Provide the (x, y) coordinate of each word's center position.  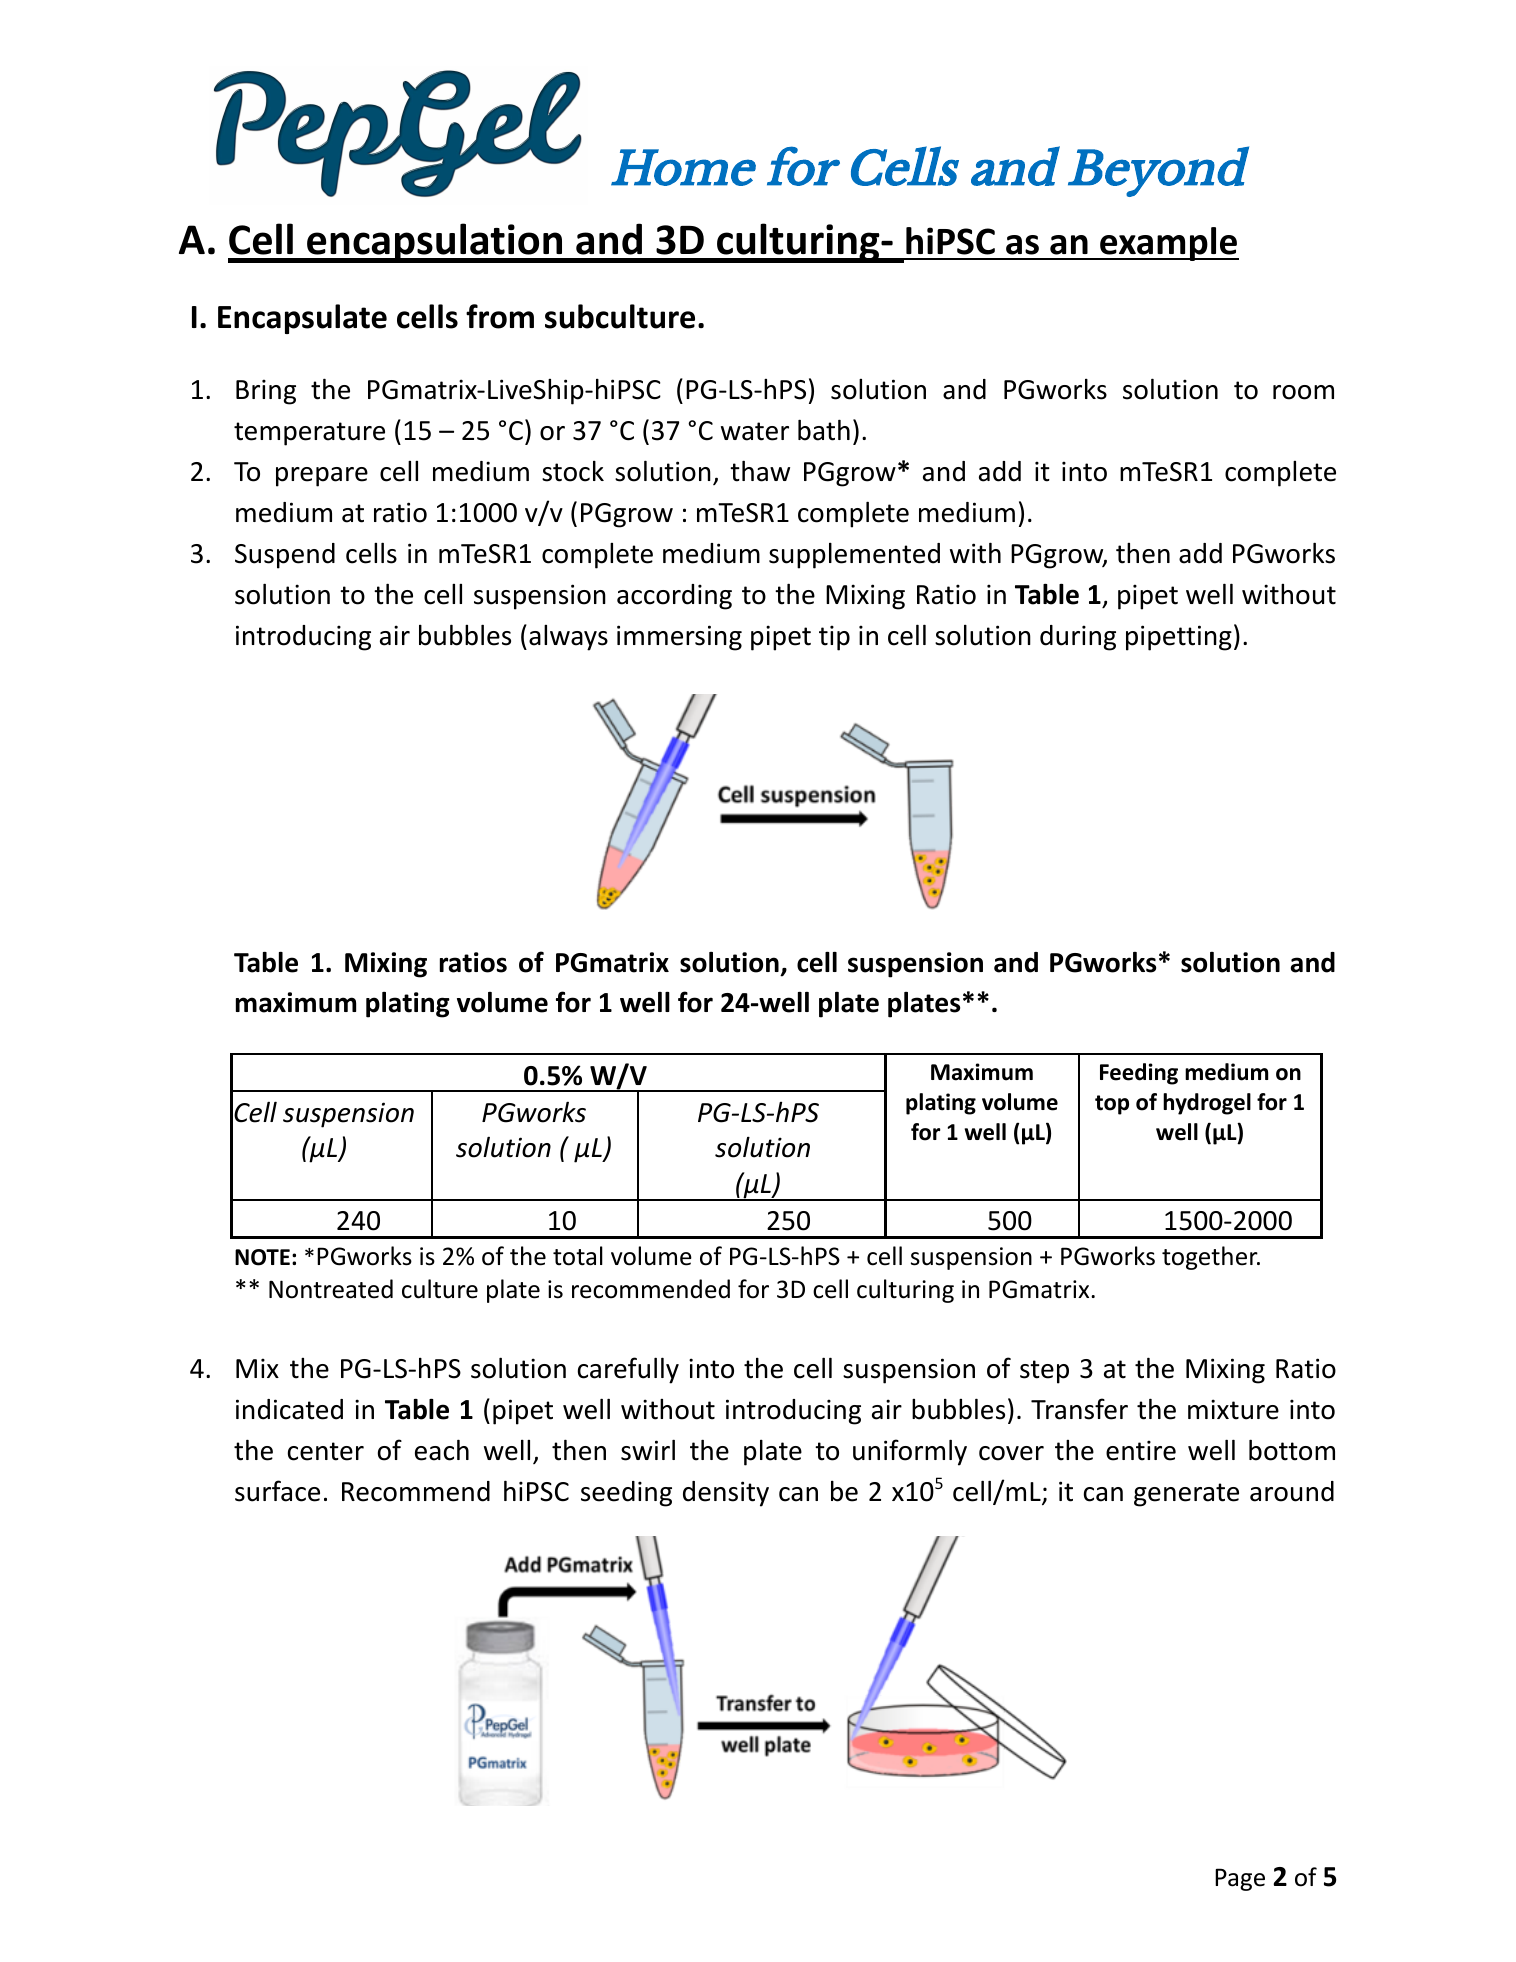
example (1168, 244)
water (755, 431)
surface (277, 1491)
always (568, 638)
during (1078, 638)
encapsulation (435, 243)
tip (834, 638)
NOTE (262, 1257)
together (1211, 1258)
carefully (628, 1370)
